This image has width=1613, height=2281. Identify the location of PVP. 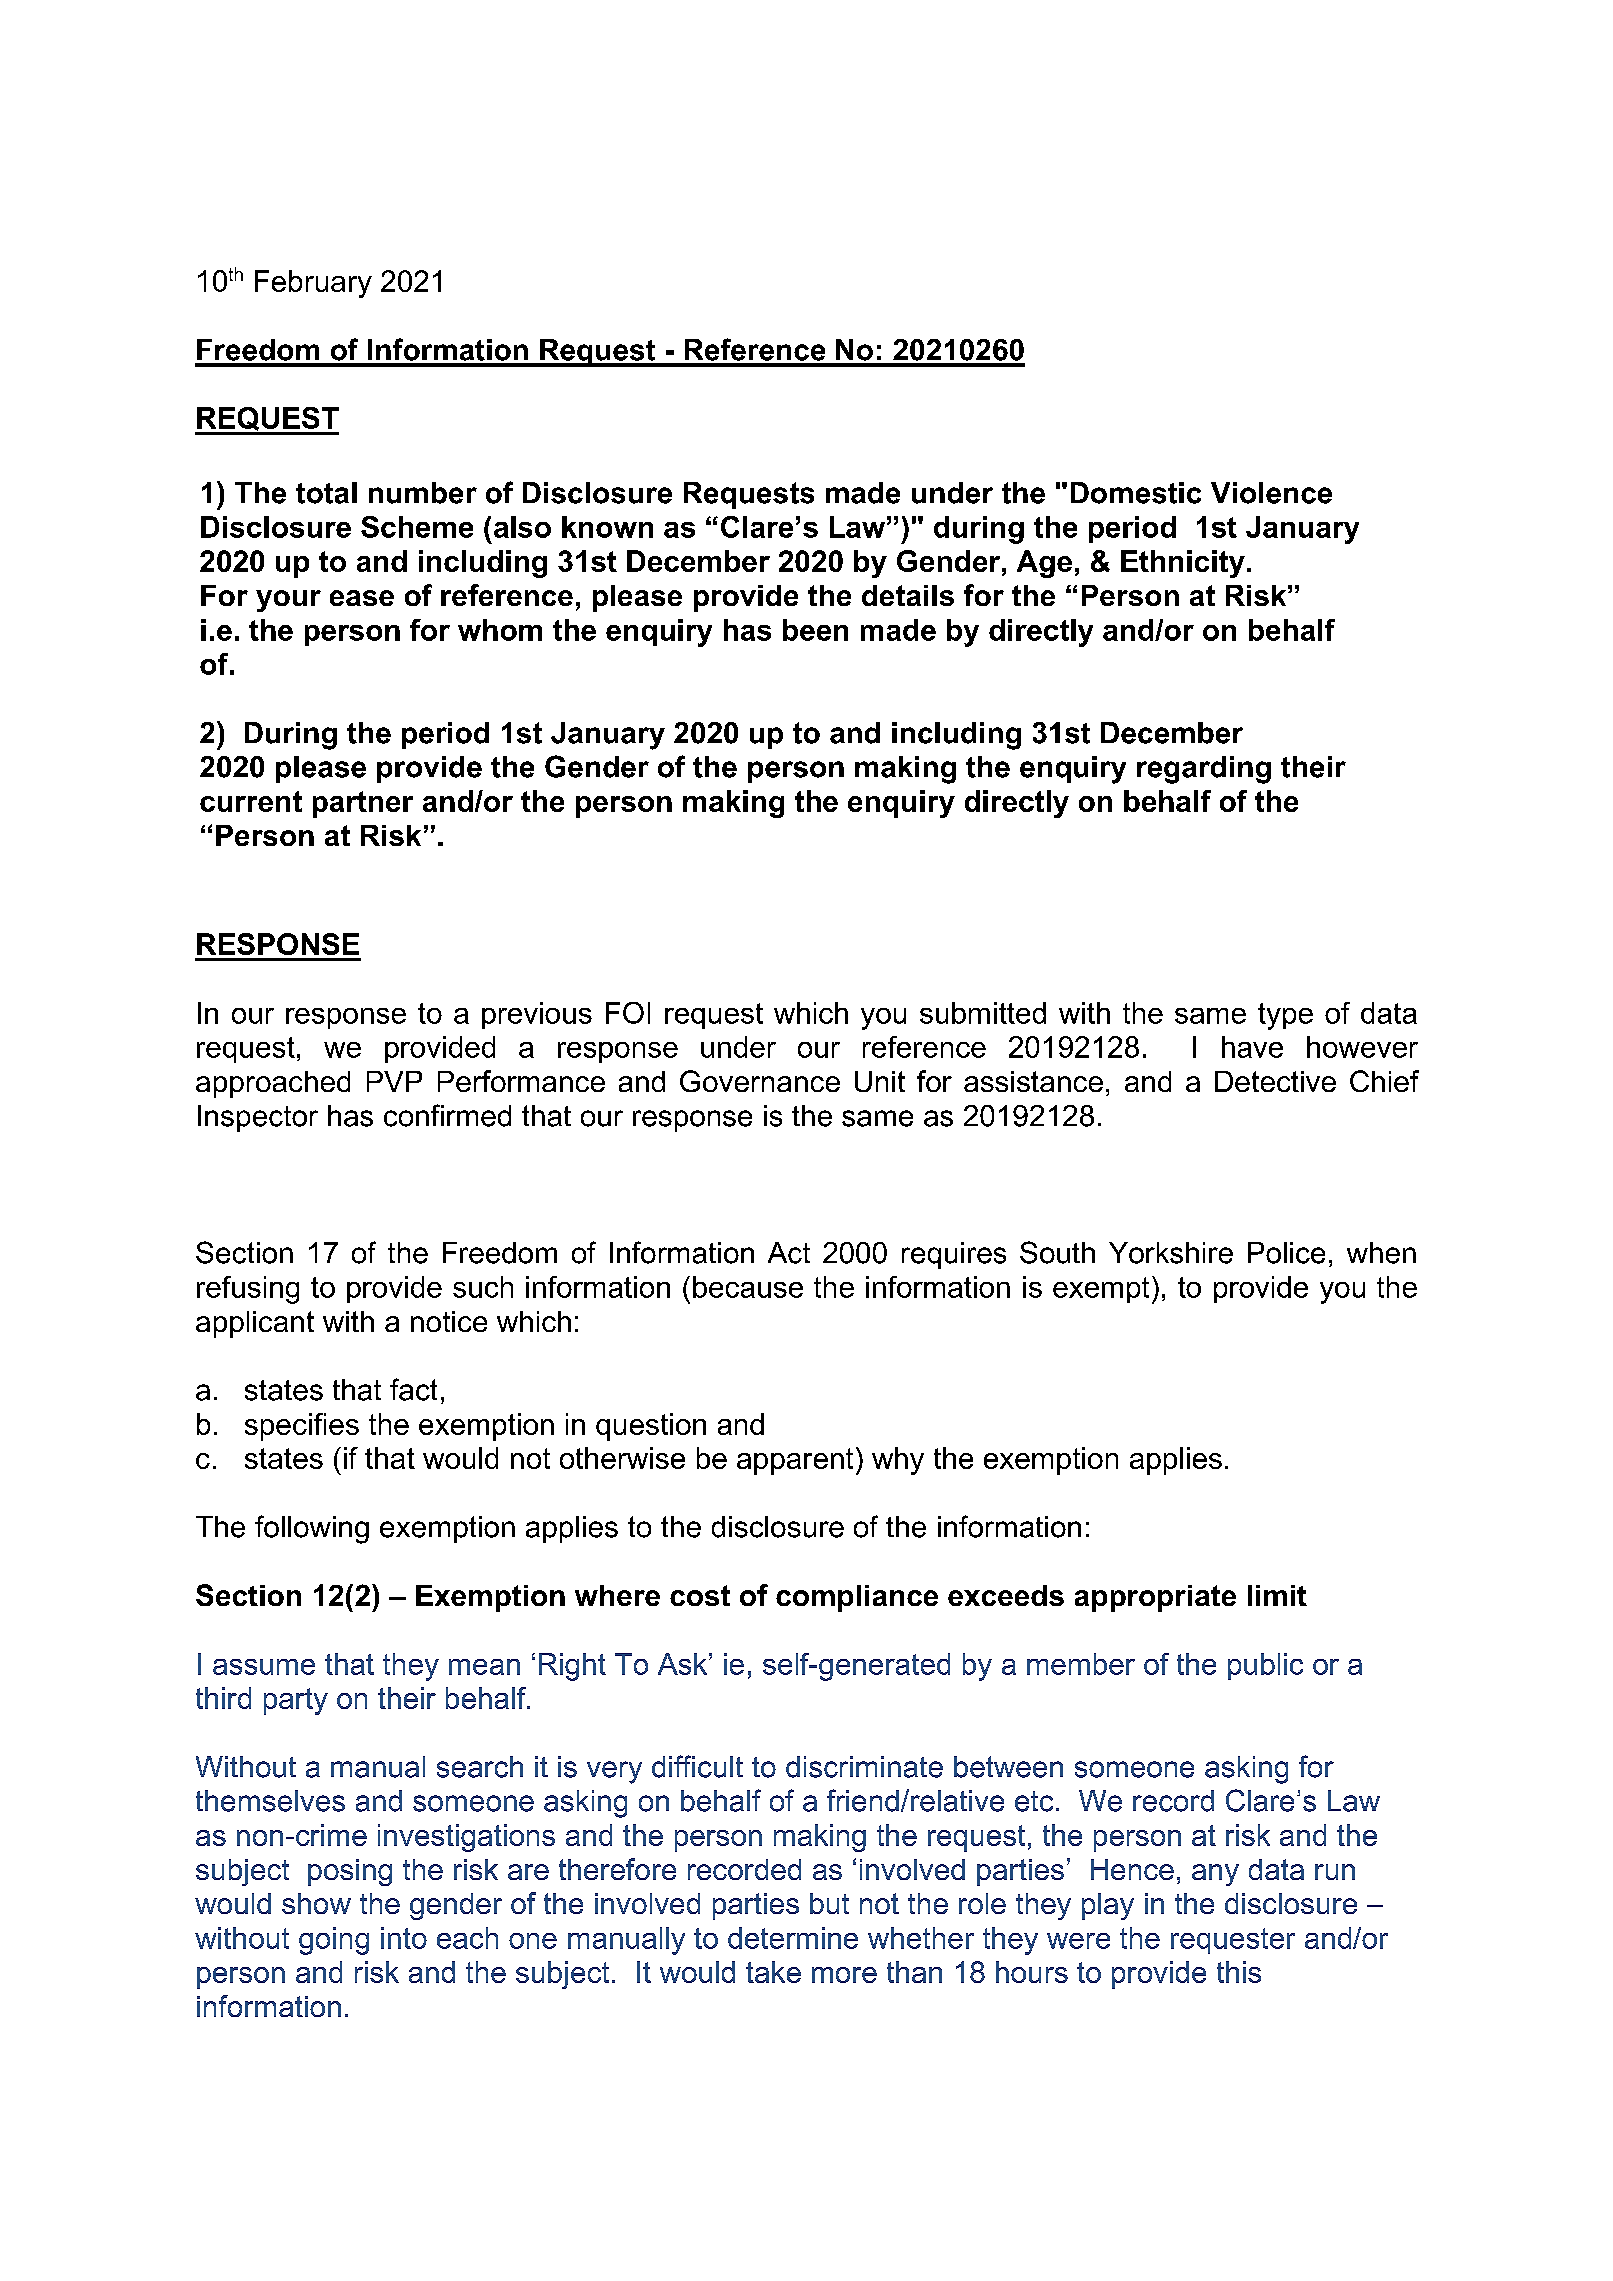
(394, 1081).
